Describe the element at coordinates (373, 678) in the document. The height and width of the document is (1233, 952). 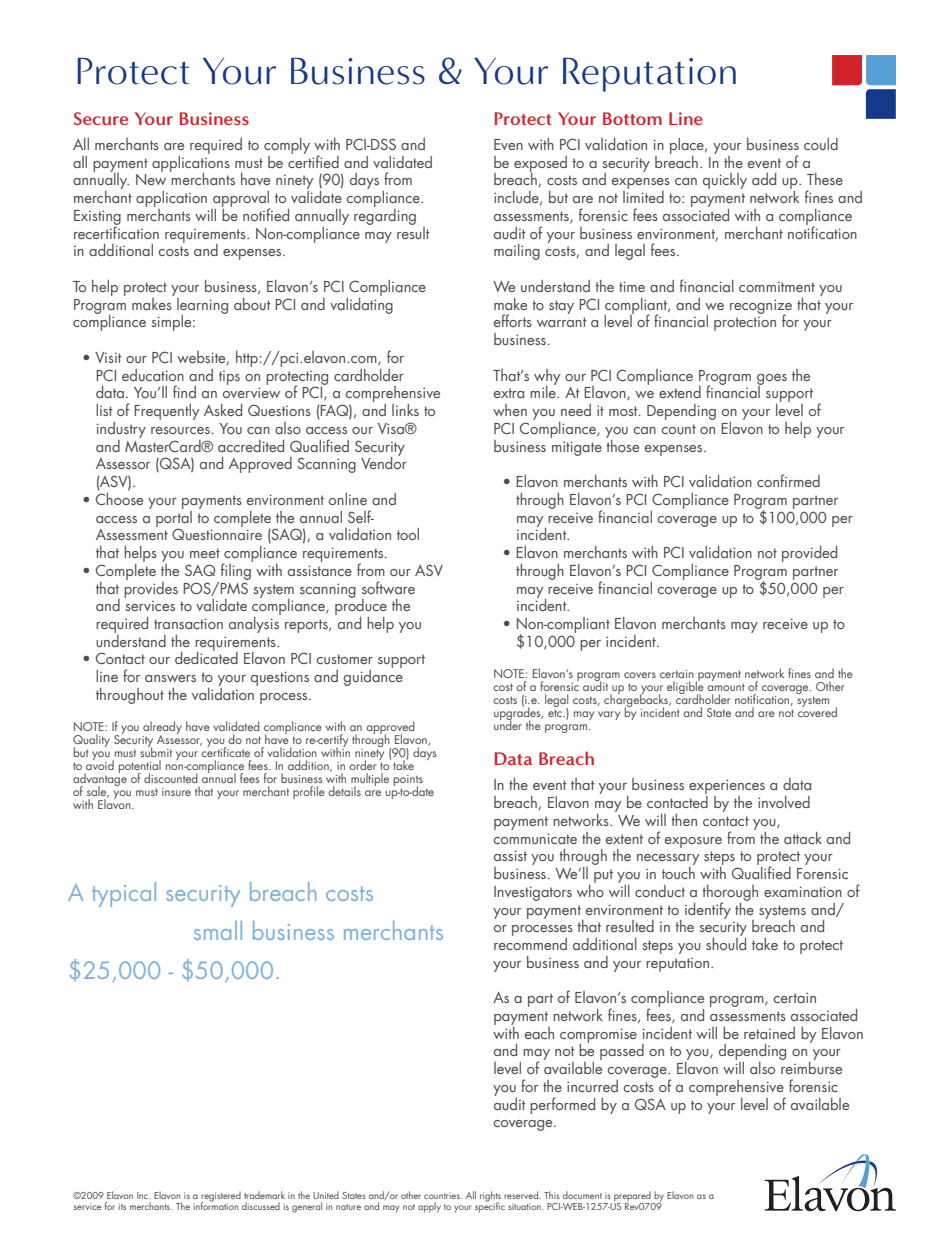
I see `guidance` at that location.
